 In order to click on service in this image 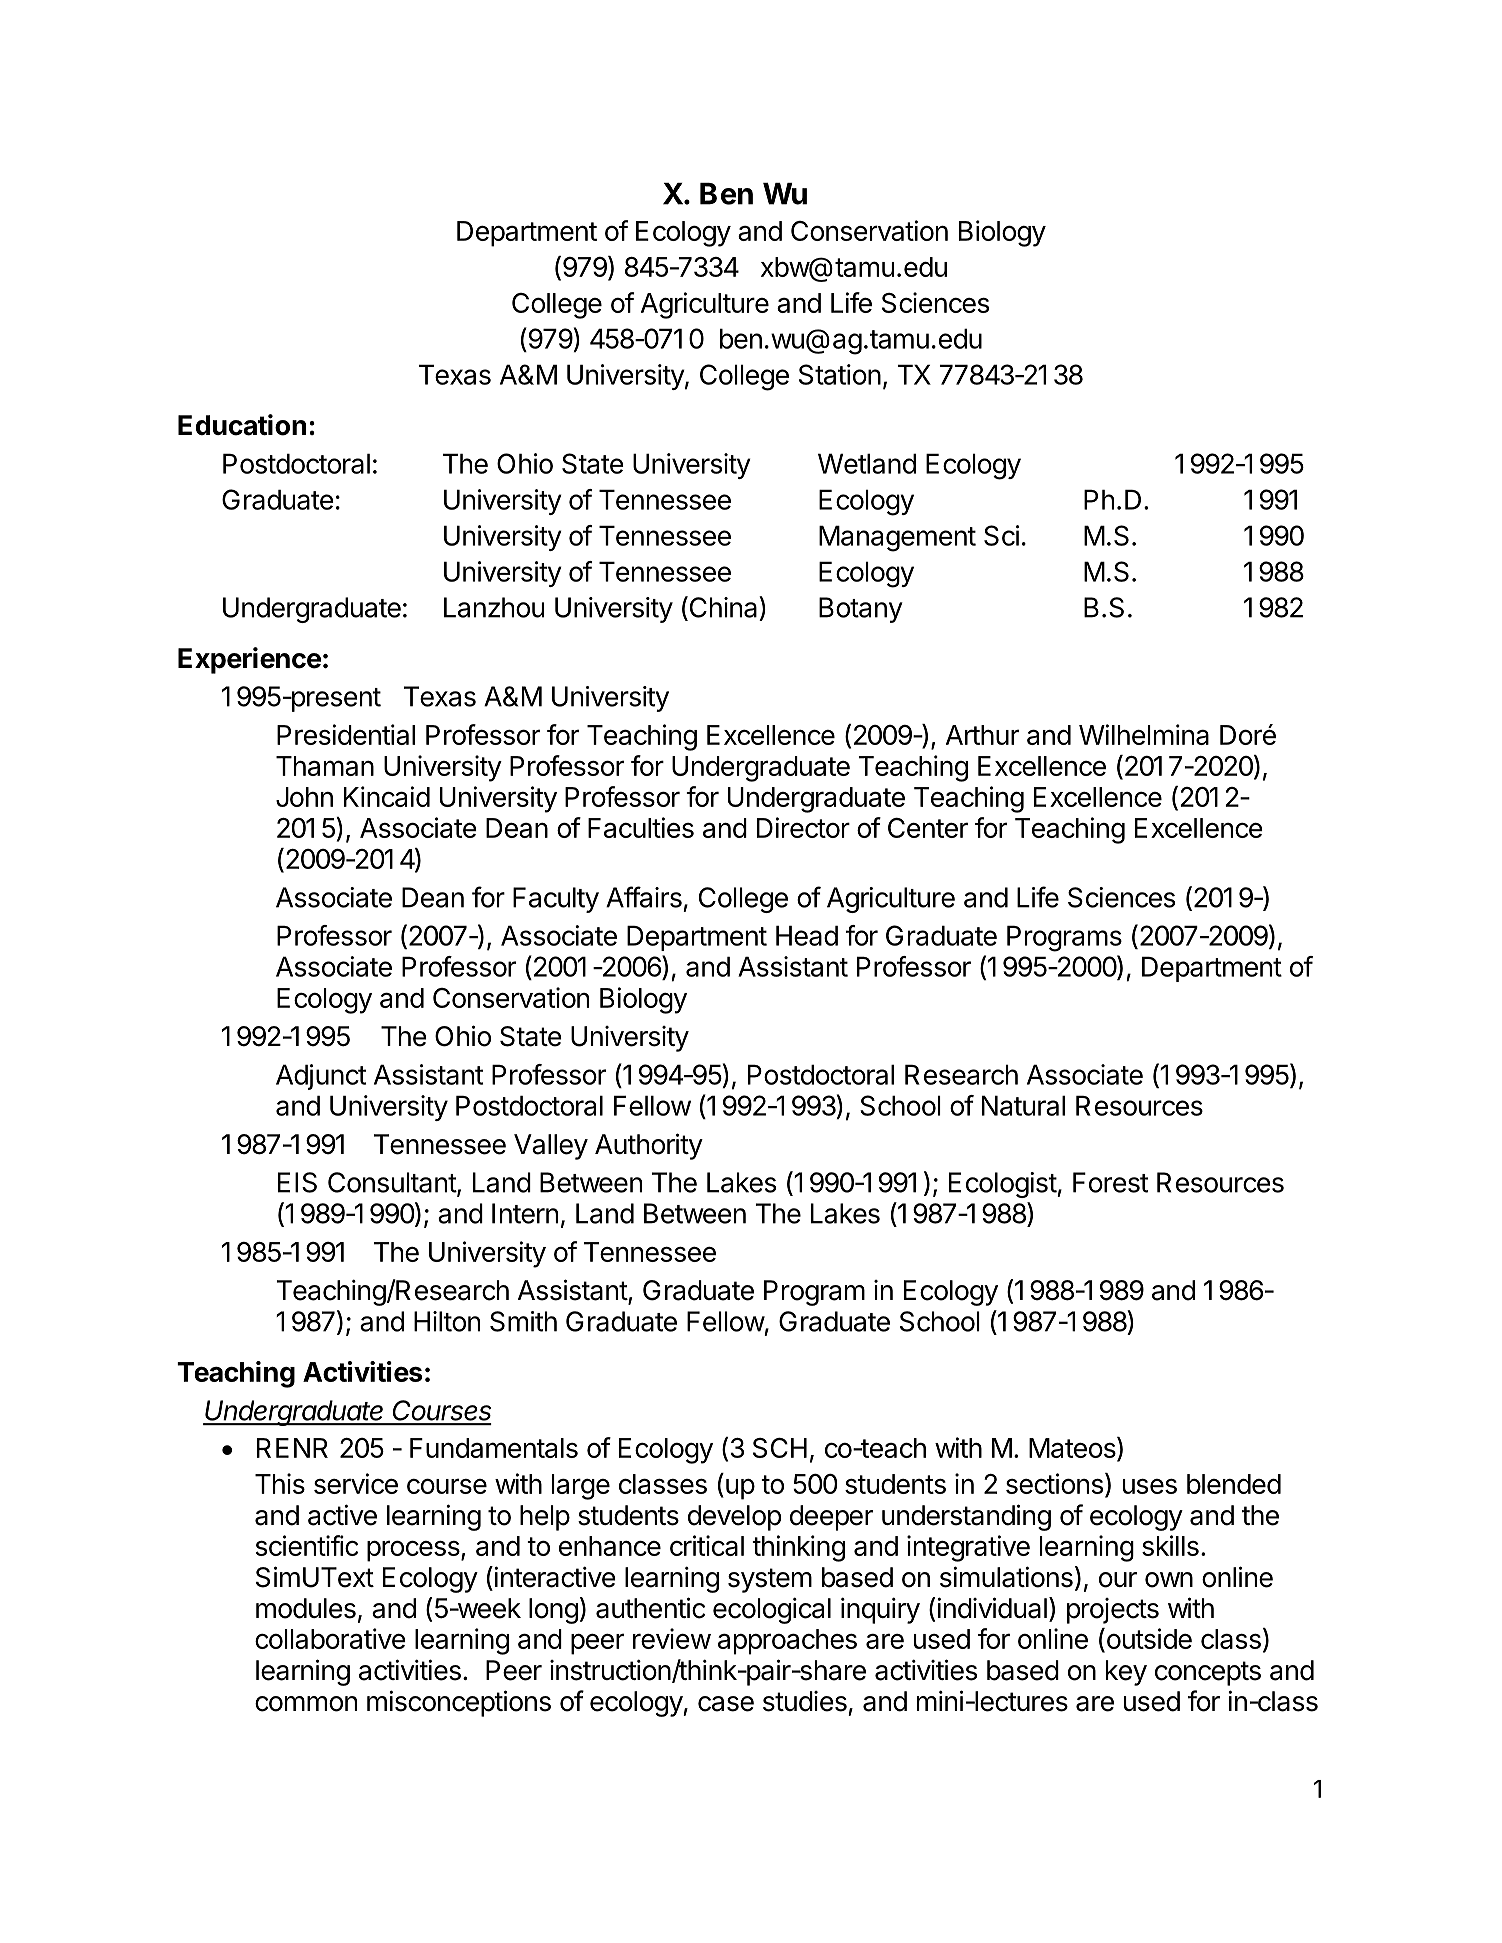, I will do `click(356, 1483)`.
